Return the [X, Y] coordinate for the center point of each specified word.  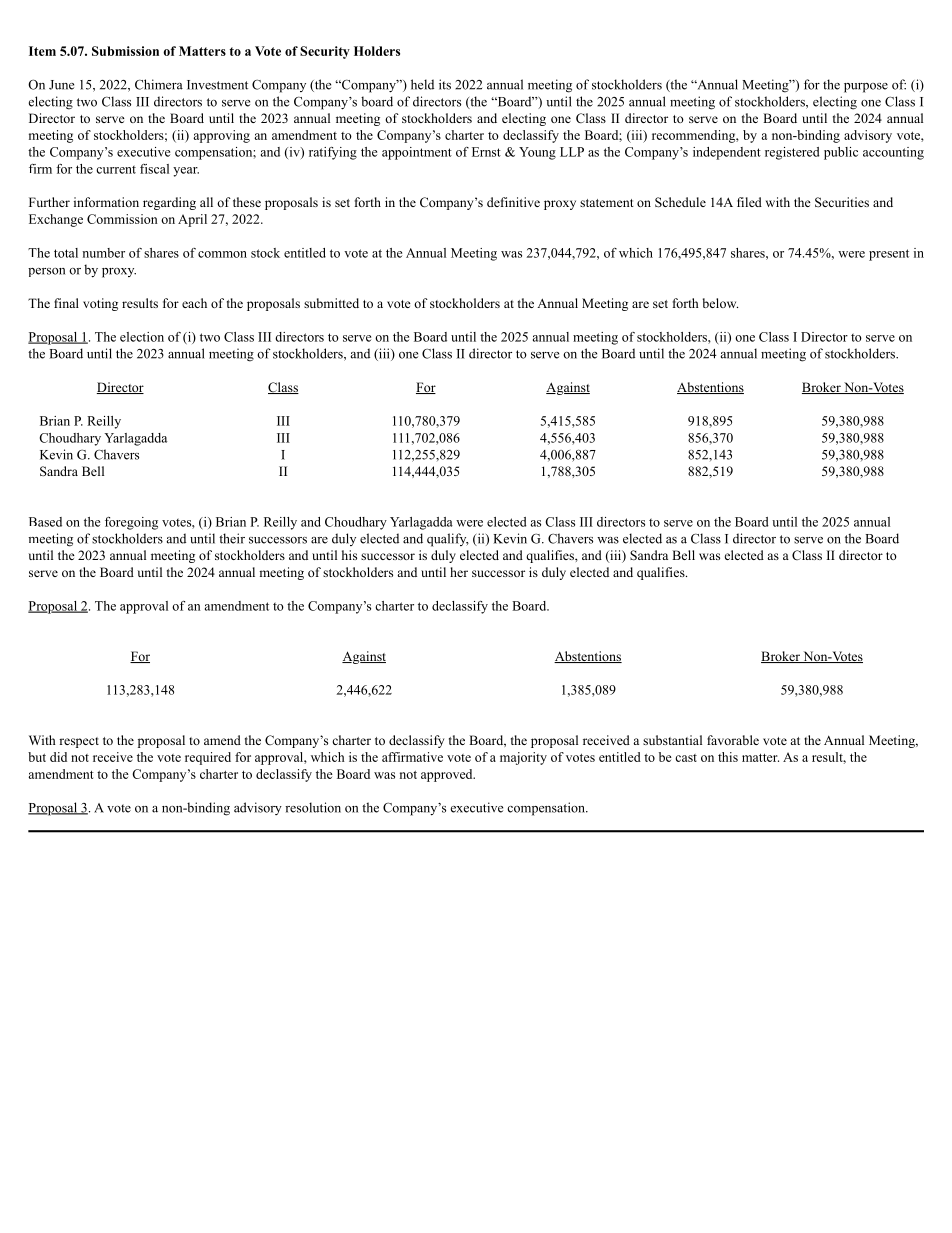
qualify [448, 540]
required [208, 758]
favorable [733, 740]
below [720, 303]
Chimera [159, 84]
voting [100, 304]
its [445, 84]
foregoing [131, 523]
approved [448, 775]
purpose [866, 88]
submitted [331, 303]
